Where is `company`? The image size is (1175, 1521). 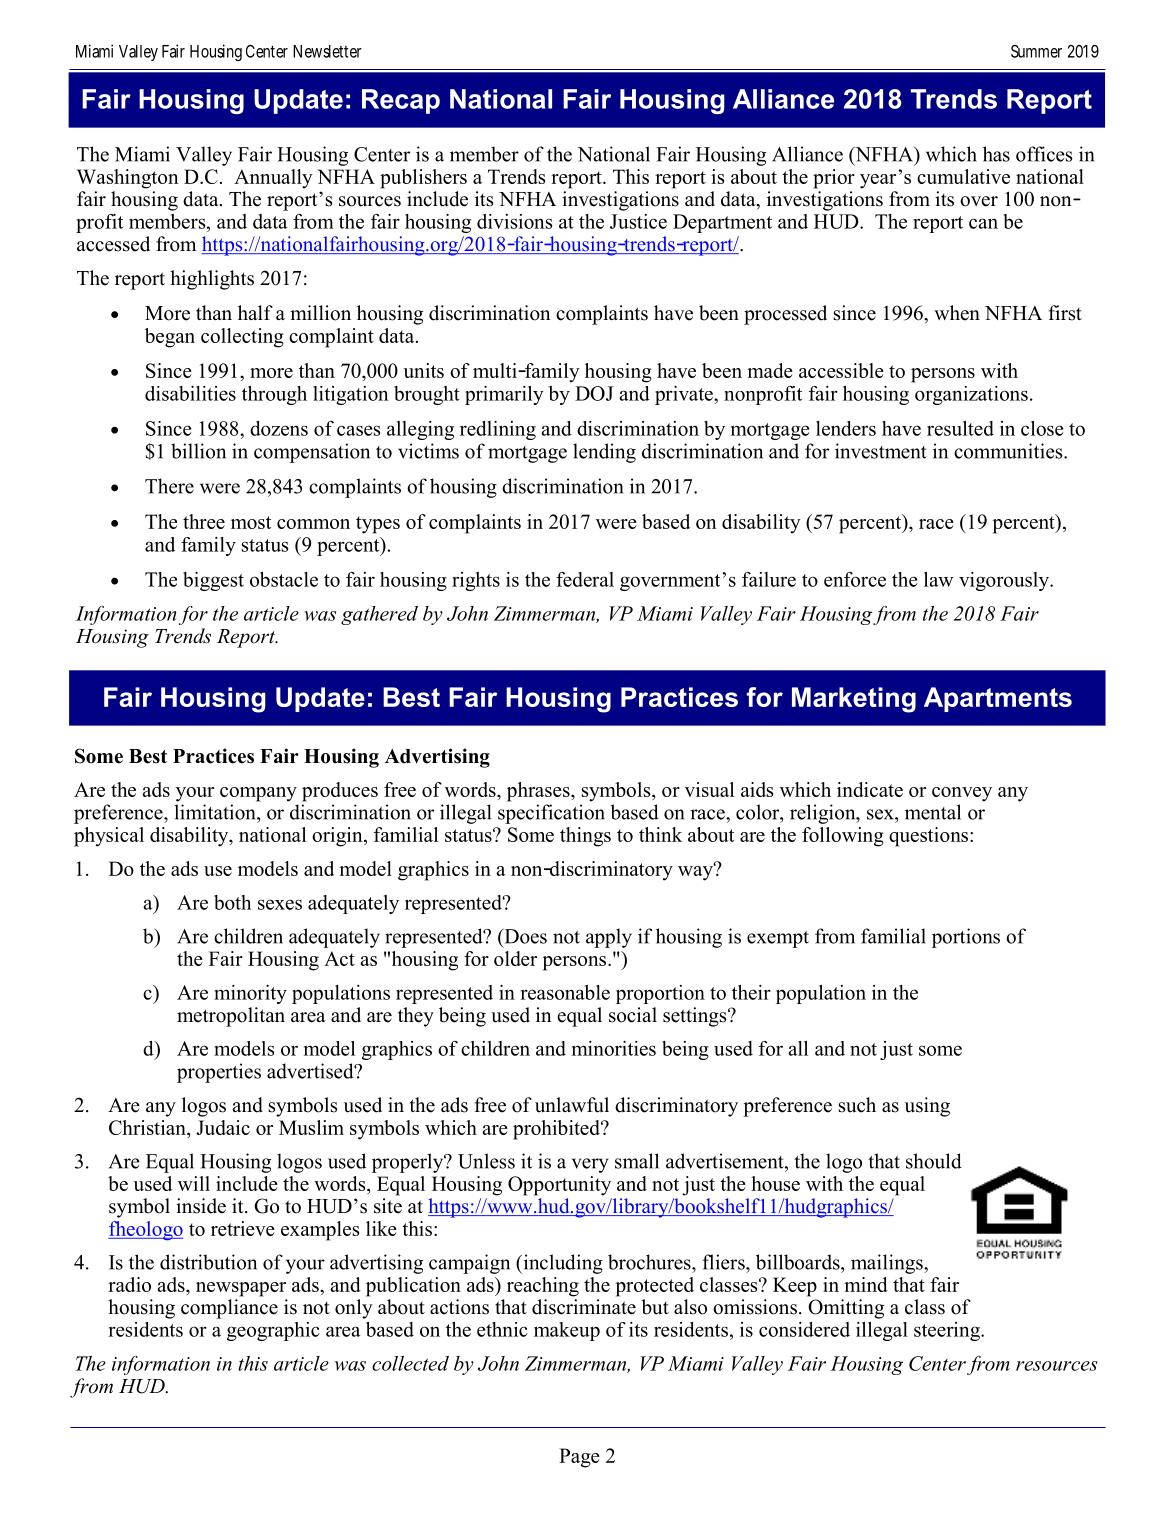
company is located at coordinates (258, 794).
